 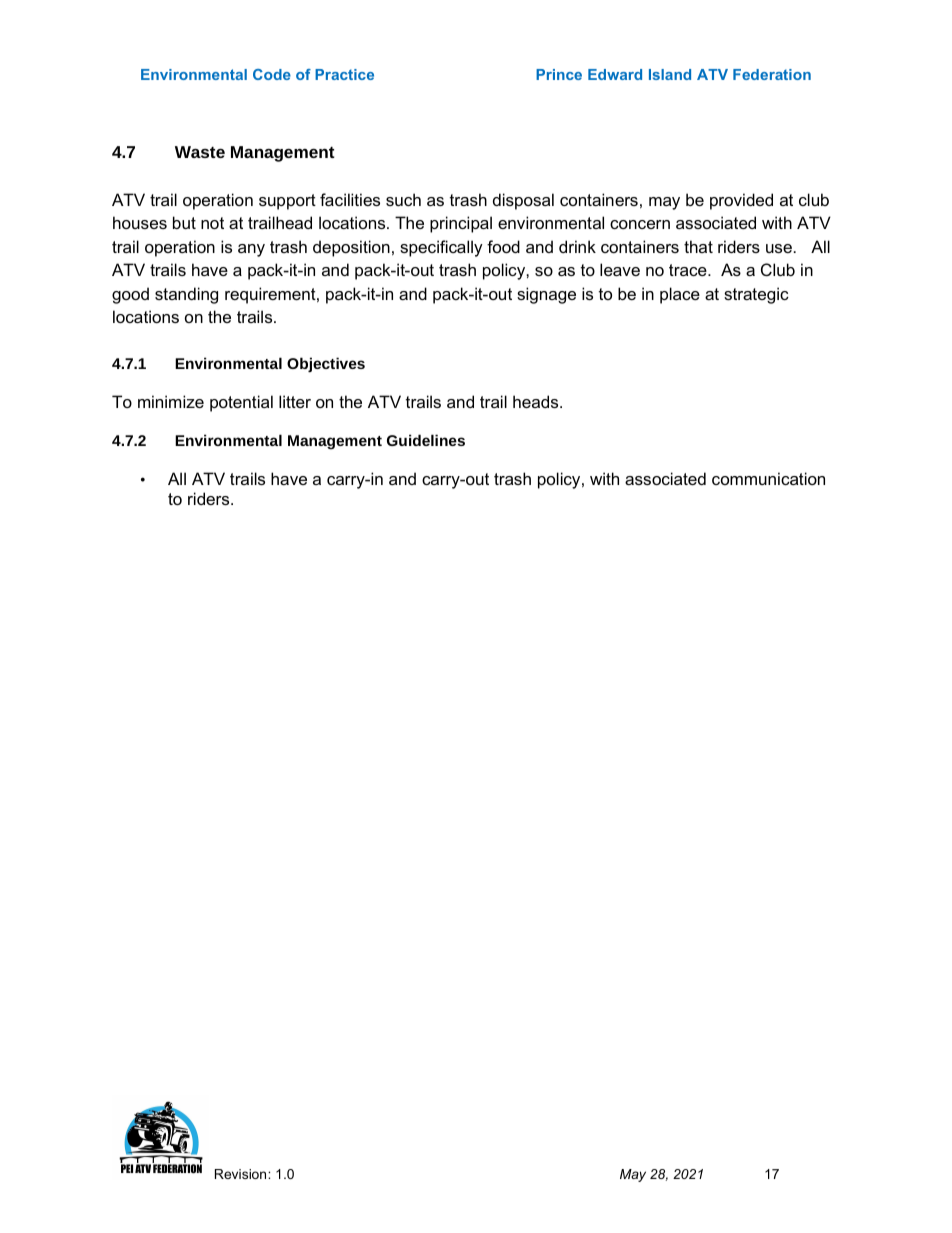 I want to click on communication, so click(x=768, y=478).
